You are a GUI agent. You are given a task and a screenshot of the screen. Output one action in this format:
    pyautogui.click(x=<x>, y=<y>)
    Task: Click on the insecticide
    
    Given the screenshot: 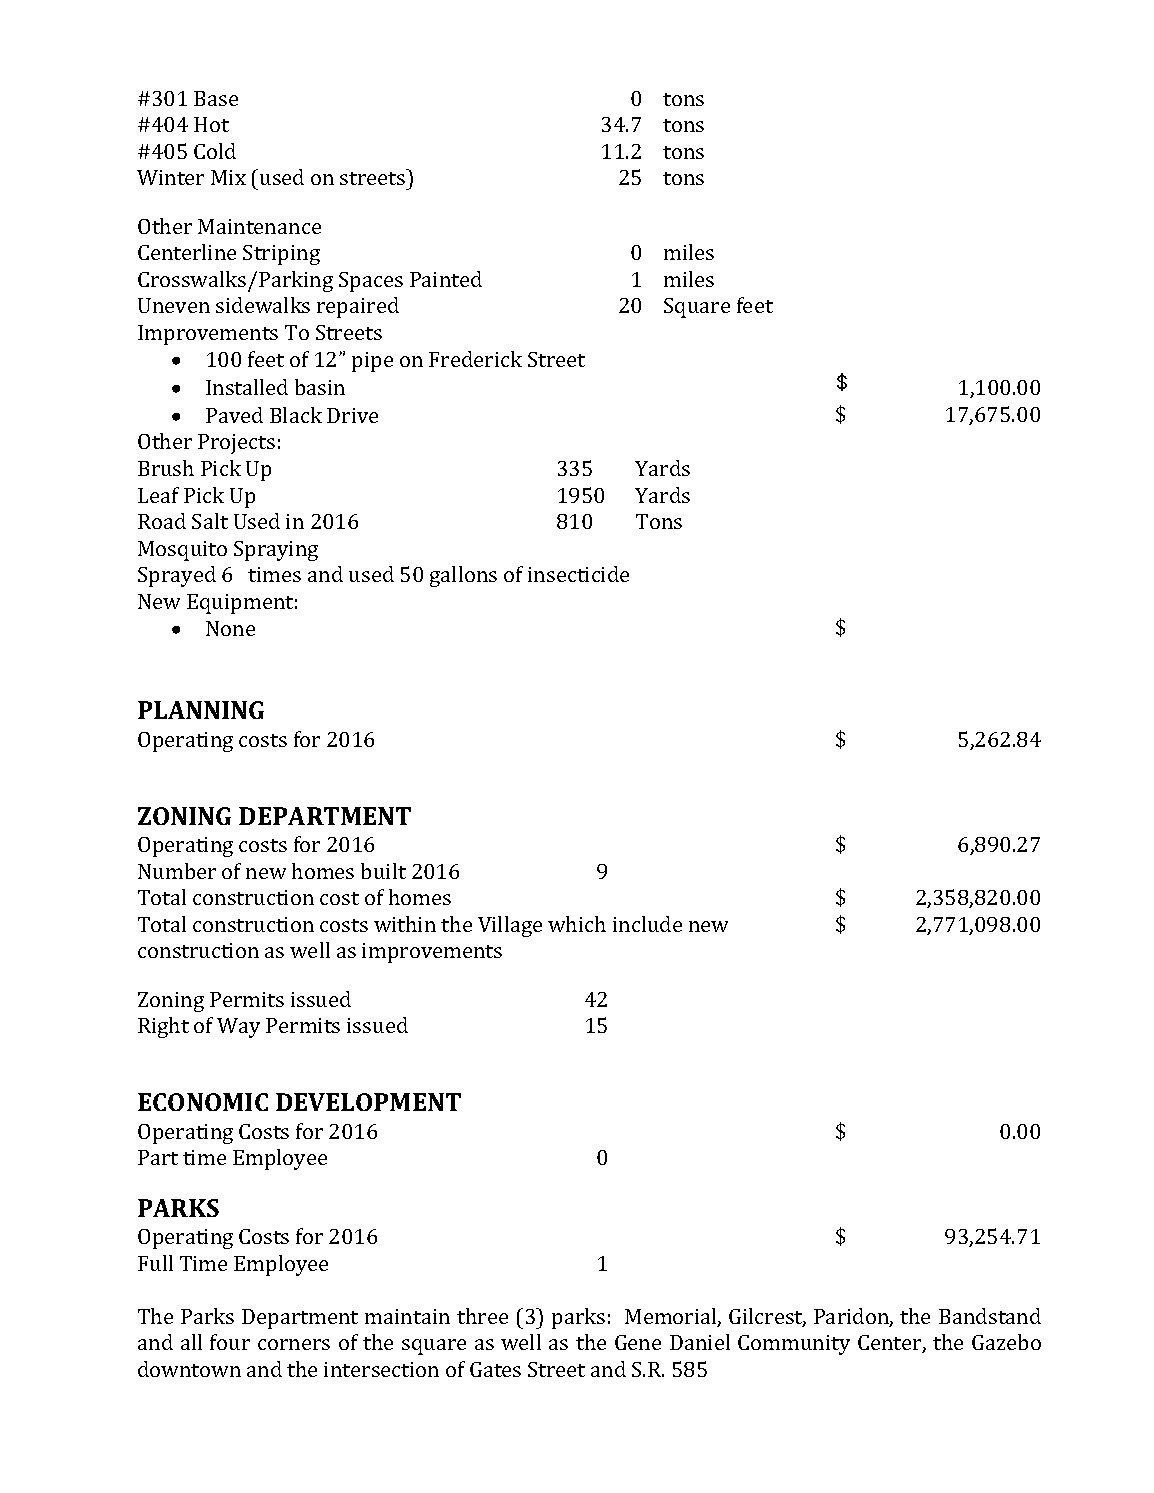 What is the action you would take?
    pyautogui.click(x=578, y=574)
